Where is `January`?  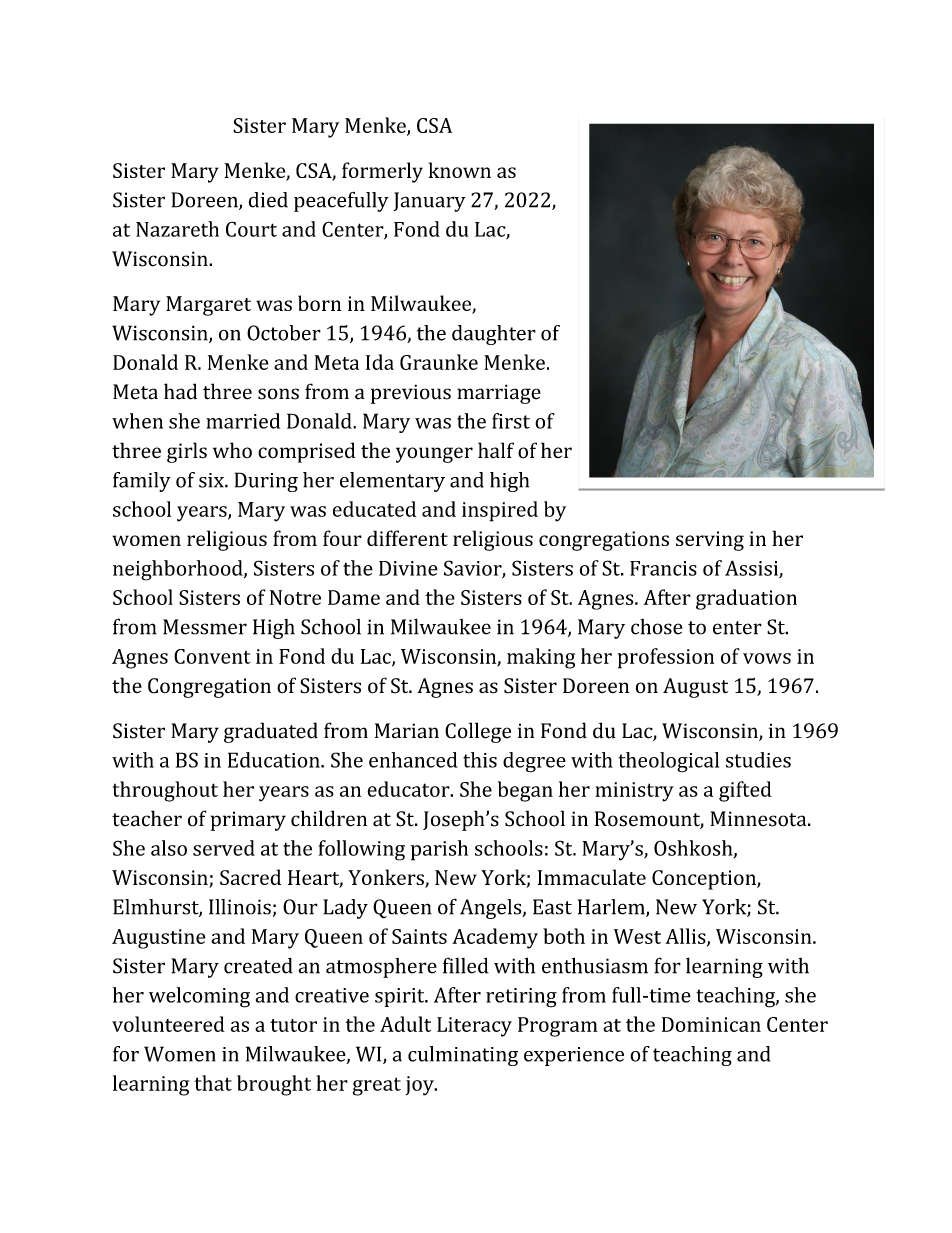 January is located at coordinates (430, 202).
